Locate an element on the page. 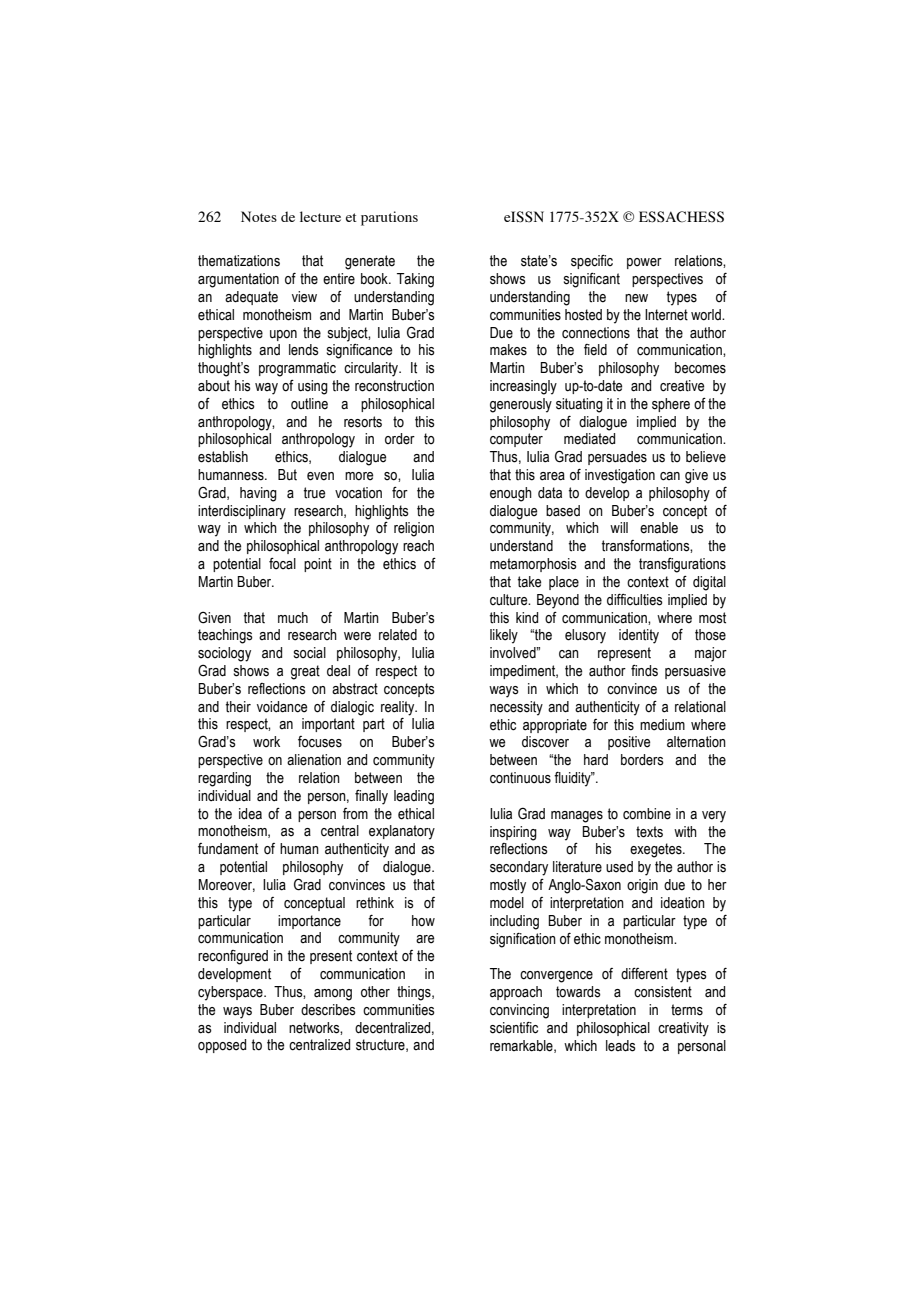  power is located at coordinates (644, 263).
